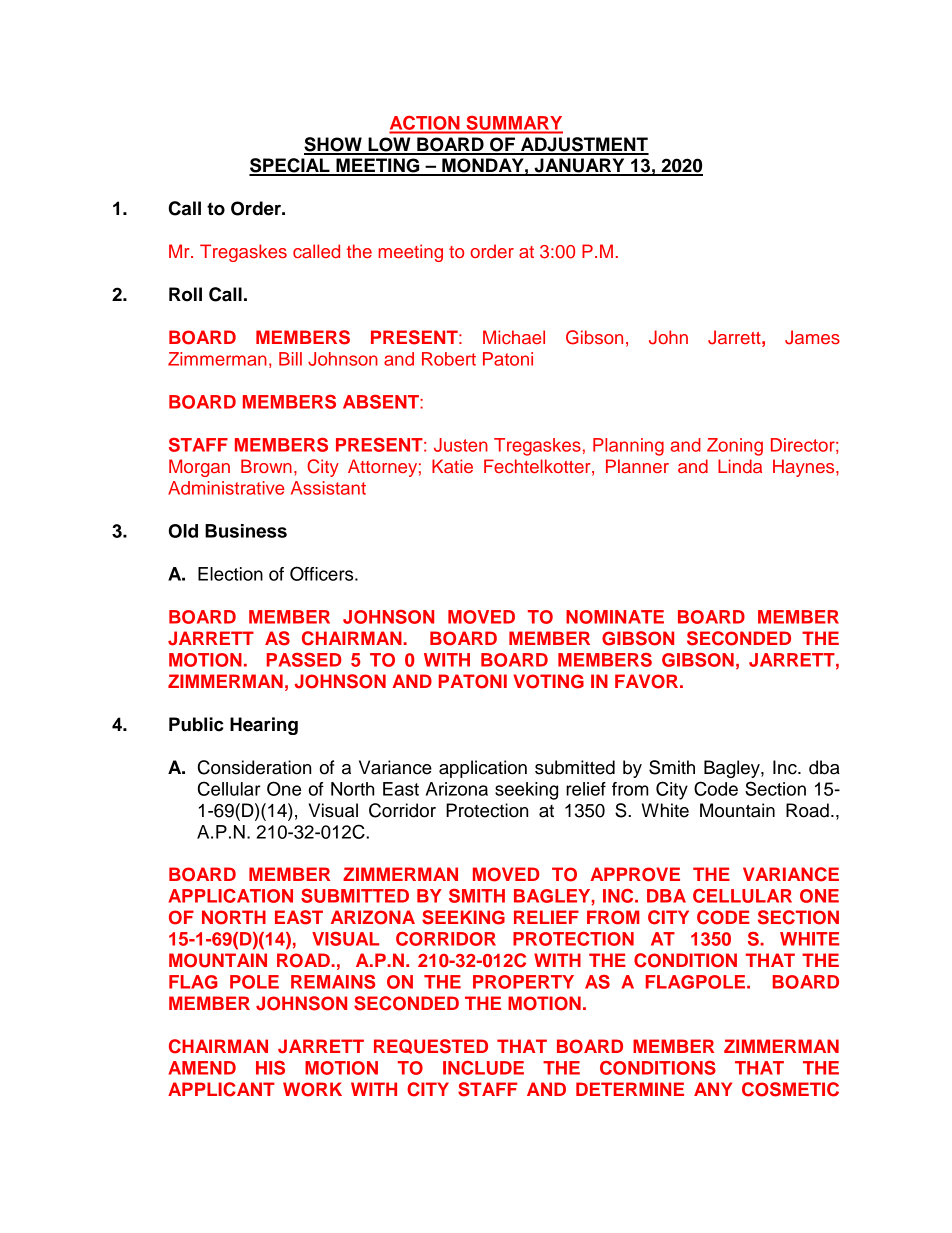  What do you see at coordinates (254, 767) in the page?
I see `Consideration` at bounding box center [254, 767].
